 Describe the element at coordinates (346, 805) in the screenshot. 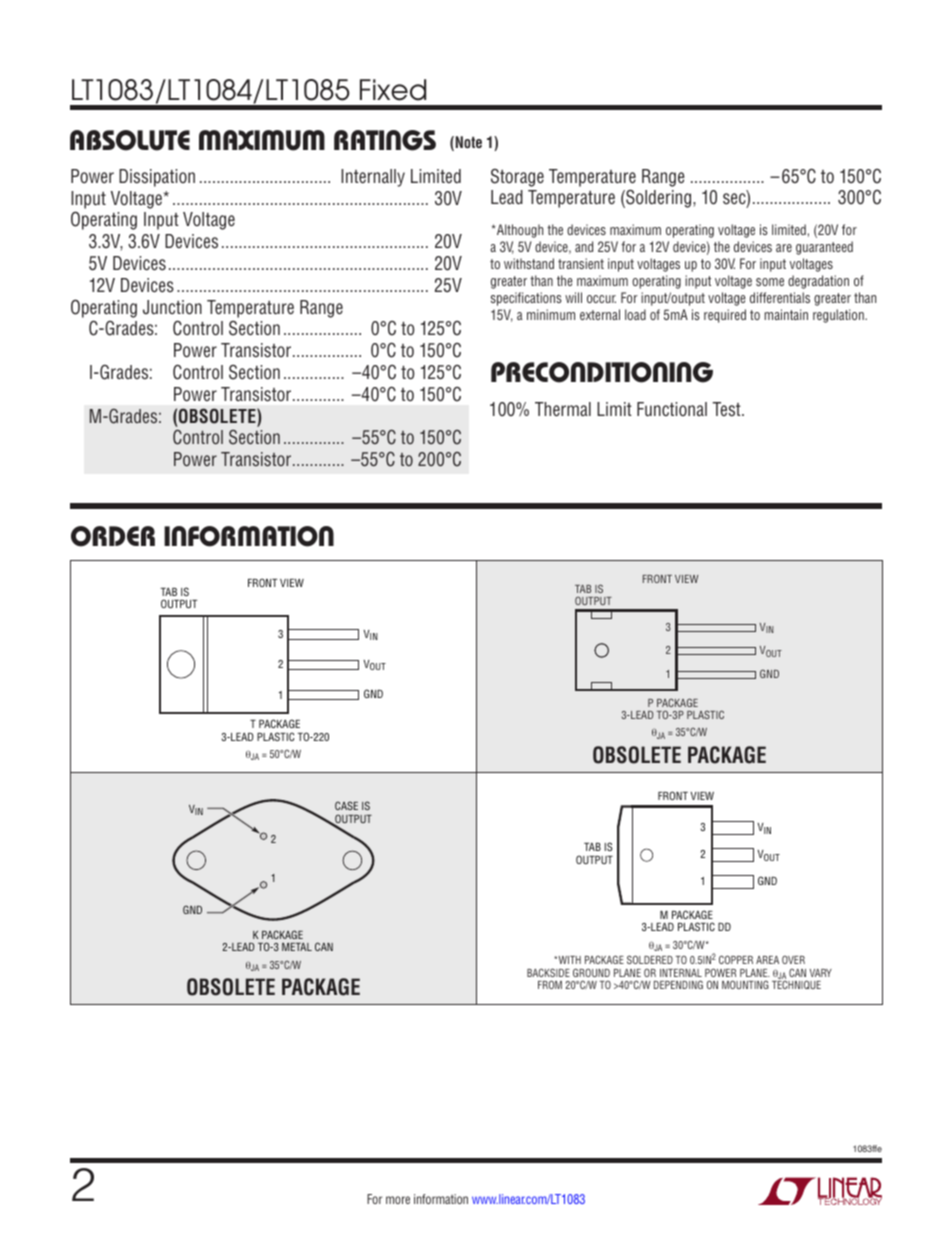

I see `CASE` at that location.
